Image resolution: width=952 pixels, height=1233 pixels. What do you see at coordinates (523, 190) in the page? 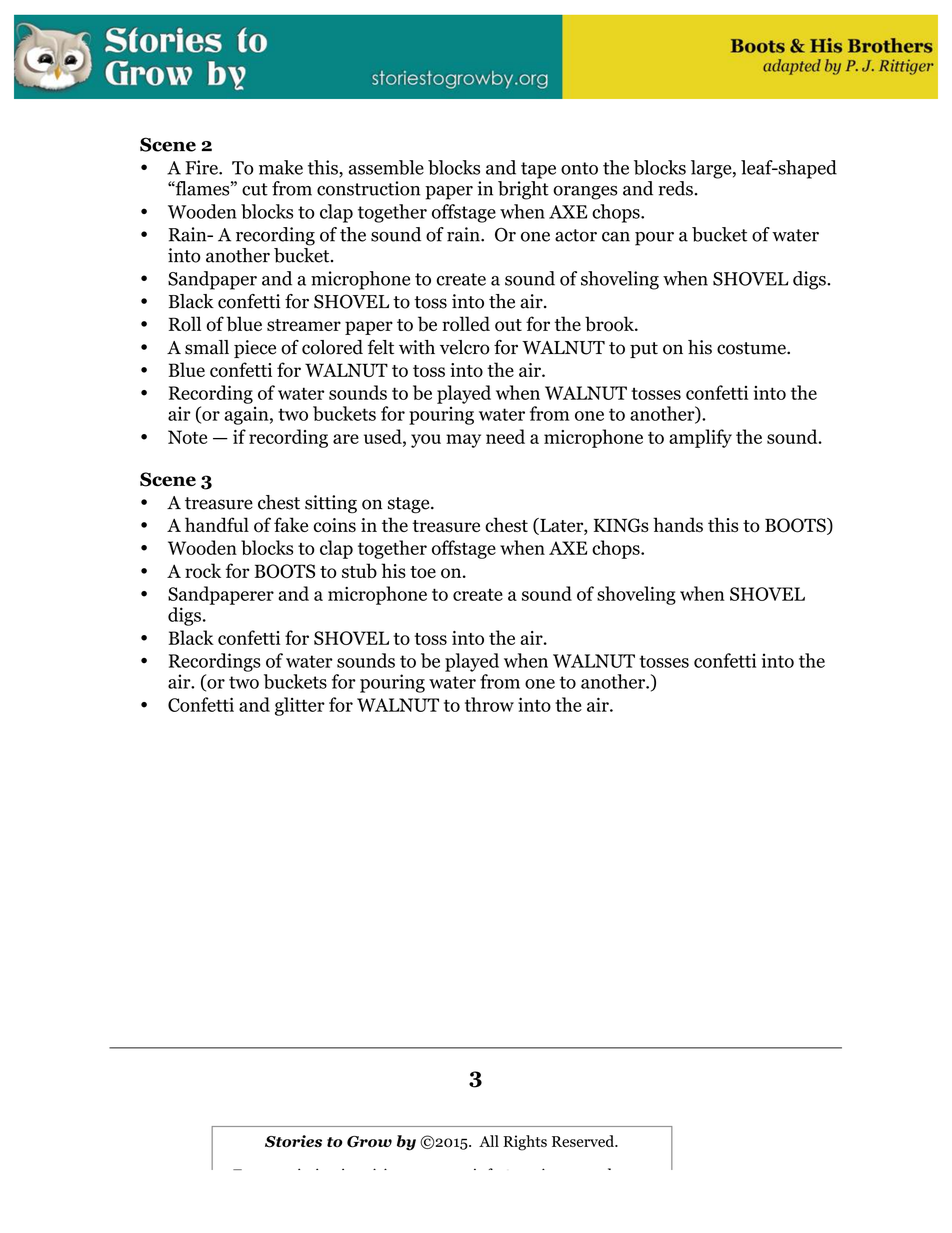
I see `bright` at bounding box center [523, 190].
